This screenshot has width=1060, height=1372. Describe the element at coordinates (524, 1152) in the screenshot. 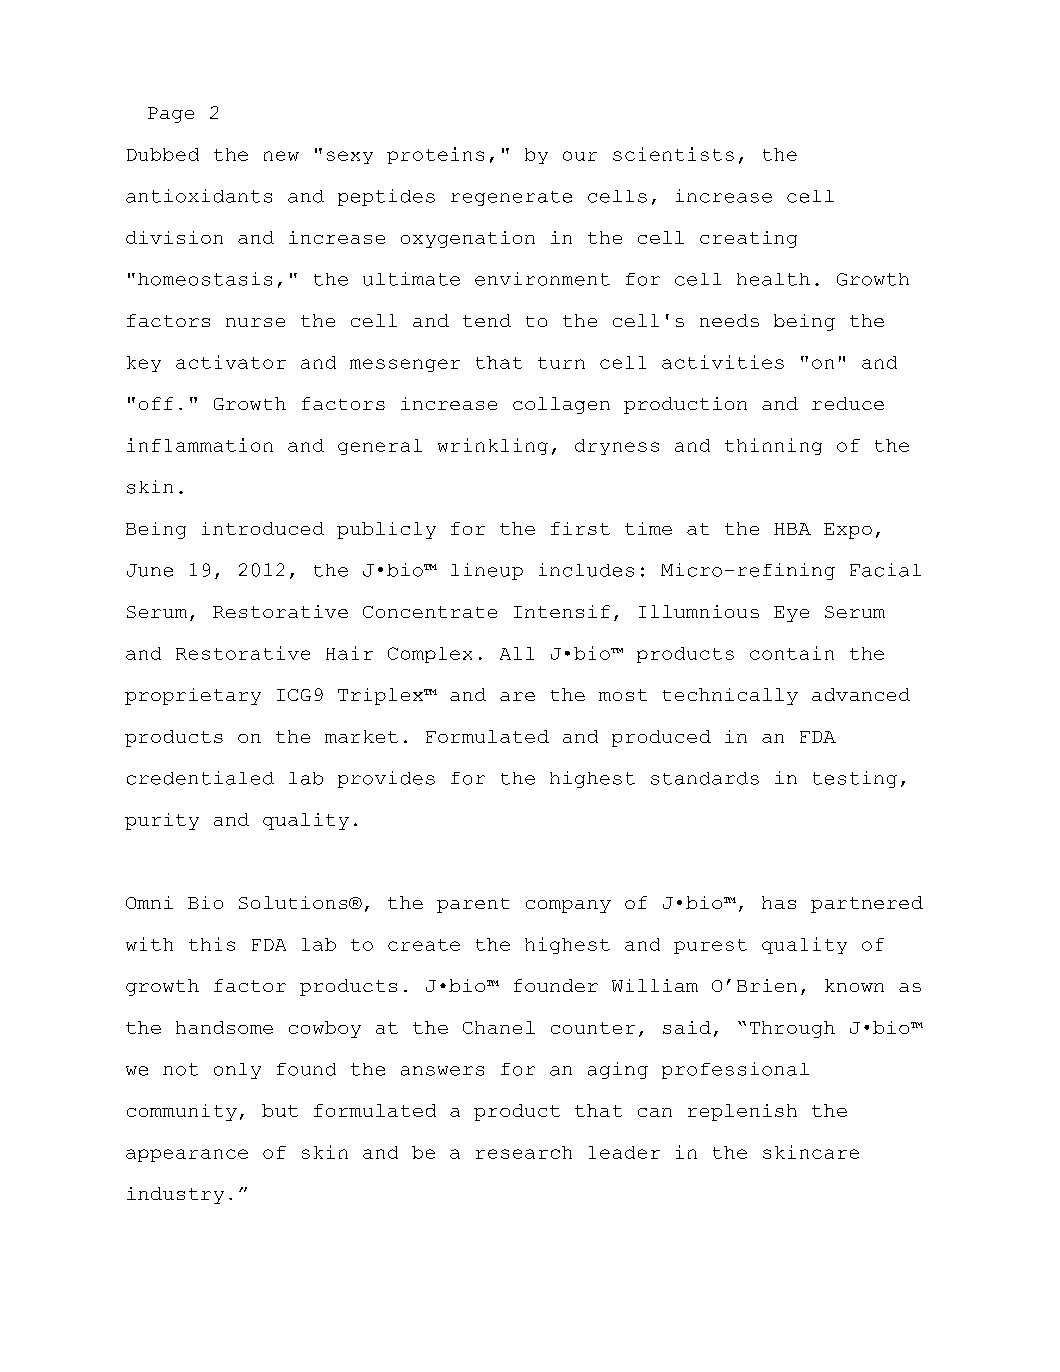

I see `research` at that location.
